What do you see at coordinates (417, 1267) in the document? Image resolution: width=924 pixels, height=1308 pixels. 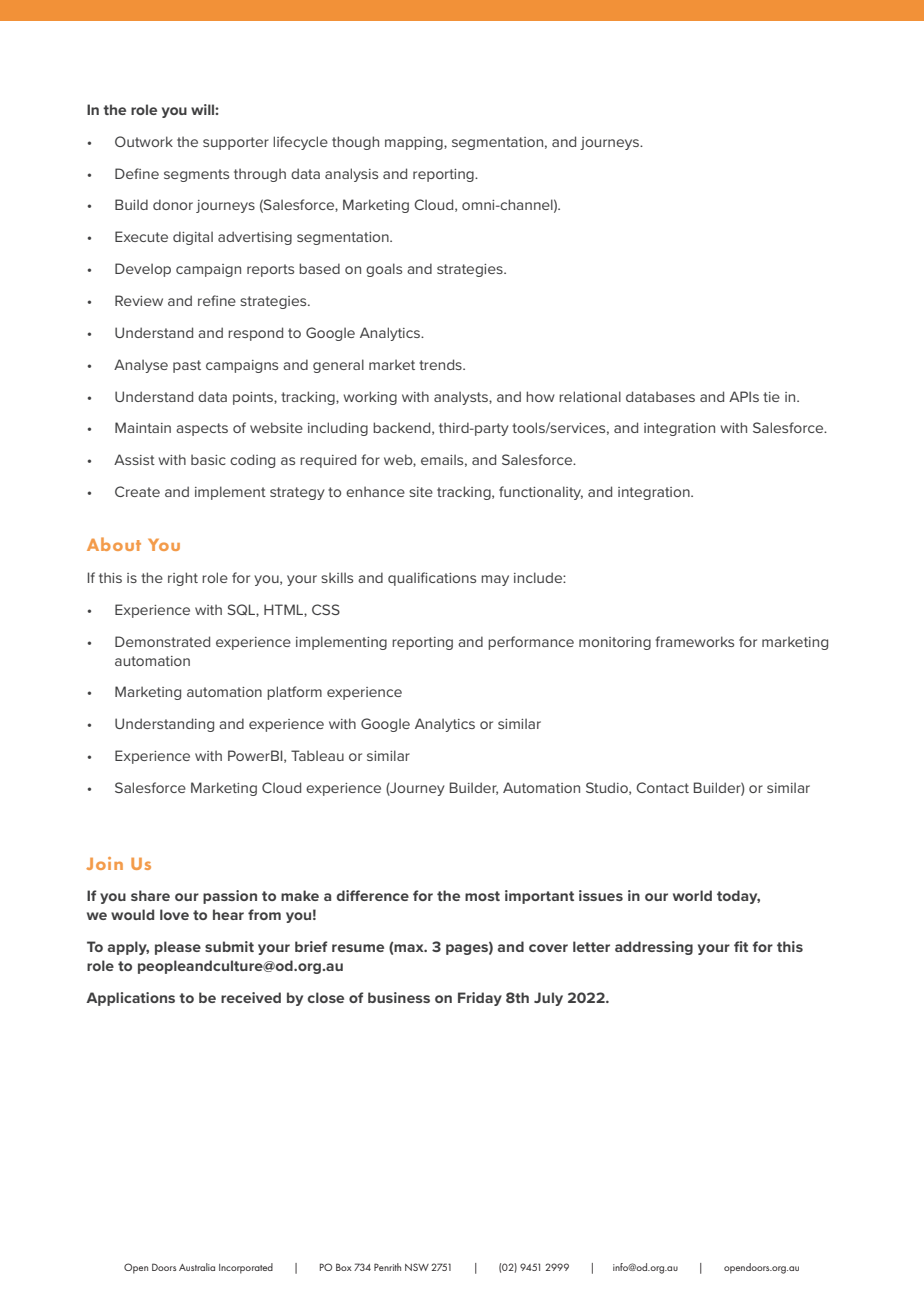 I see `NSW` at bounding box center [417, 1267].
